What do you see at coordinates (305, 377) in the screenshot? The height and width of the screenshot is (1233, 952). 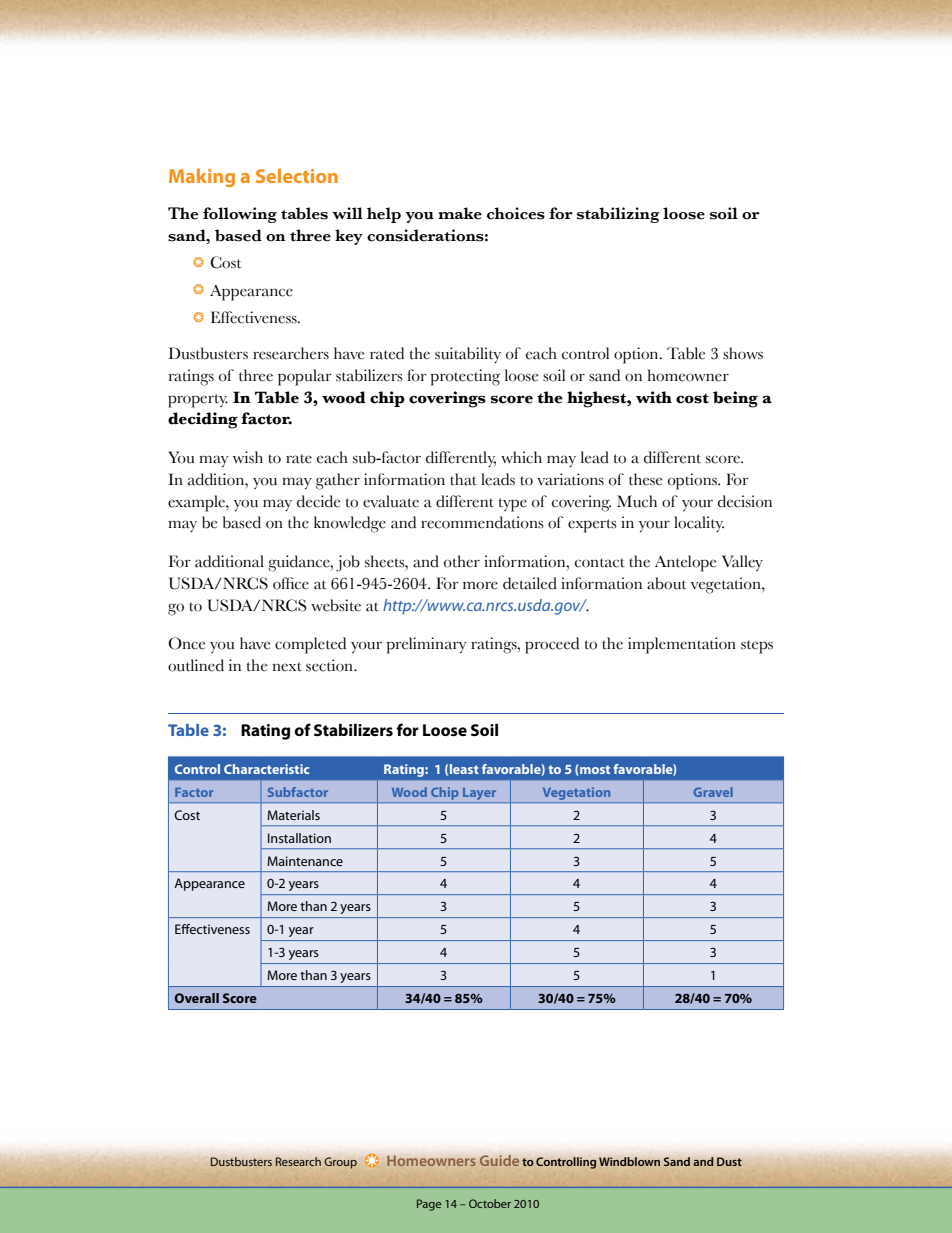 I see `popular` at bounding box center [305, 377].
